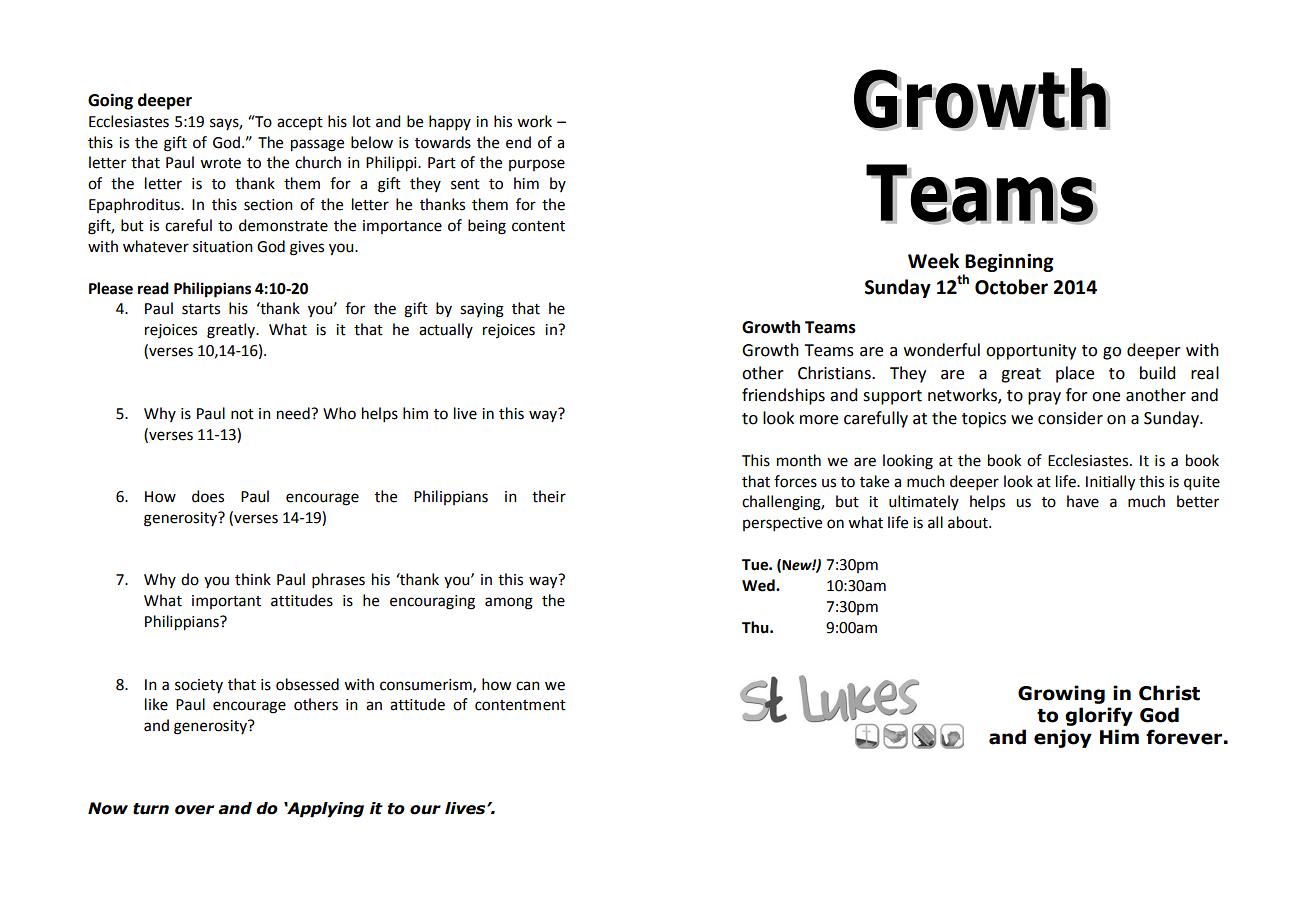  Describe the element at coordinates (300, 123) in the screenshot. I see `accept` at that location.
